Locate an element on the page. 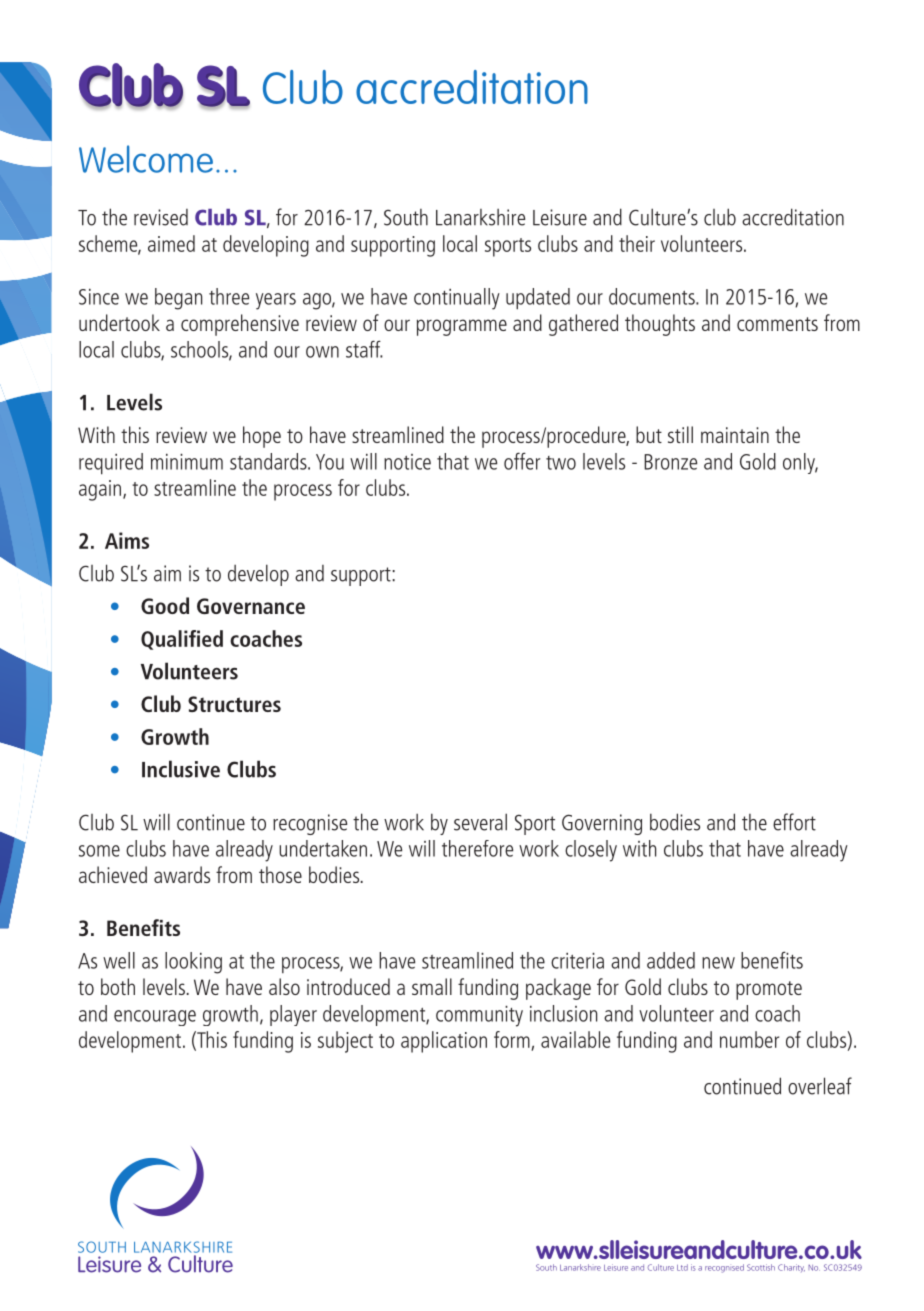 The width and height of the image is (924, 1311). encourage is located at coordinates (155, 1018).
